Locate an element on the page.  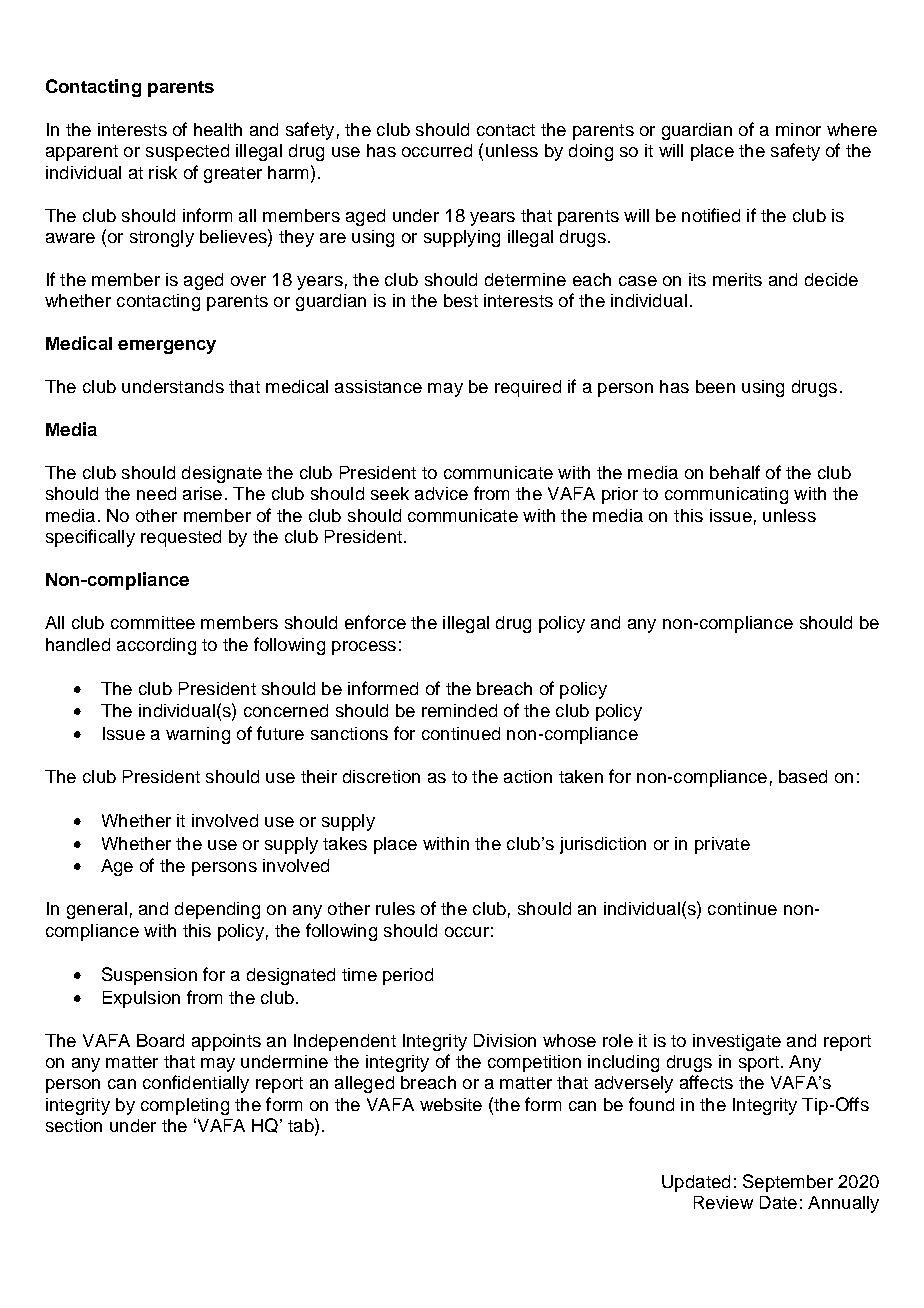
risk is located at coordinates (163, 172).
